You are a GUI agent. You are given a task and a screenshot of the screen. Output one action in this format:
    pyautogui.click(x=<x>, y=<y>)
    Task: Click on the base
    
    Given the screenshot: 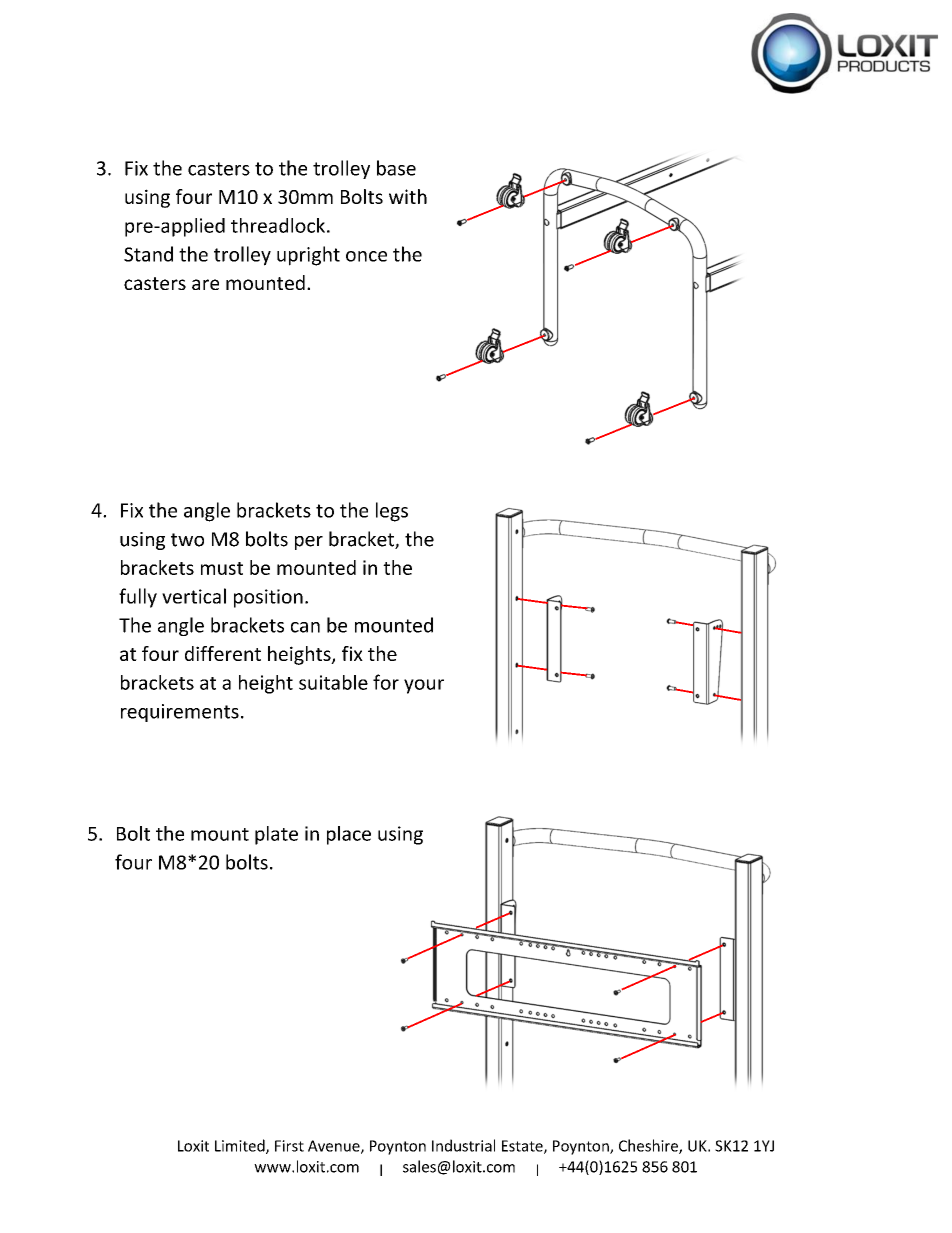 What is the action you would take?
    pyautogui.click(x=396, y=168)
